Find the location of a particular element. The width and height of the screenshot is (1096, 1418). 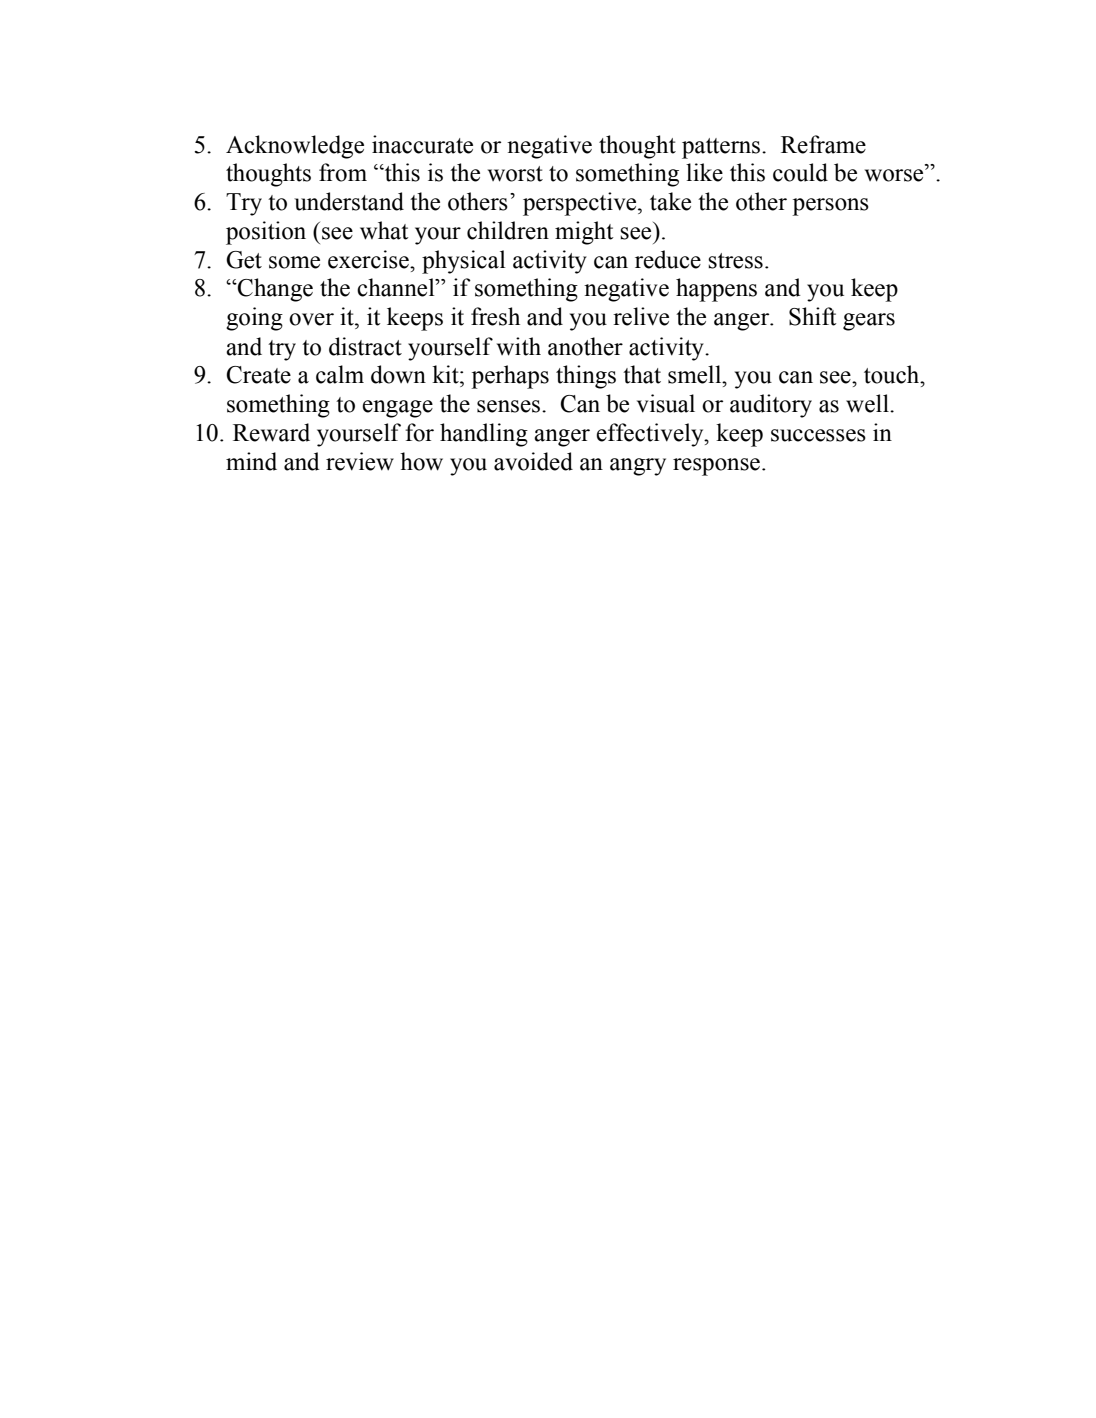

things is located at coordinates (586, 377).
